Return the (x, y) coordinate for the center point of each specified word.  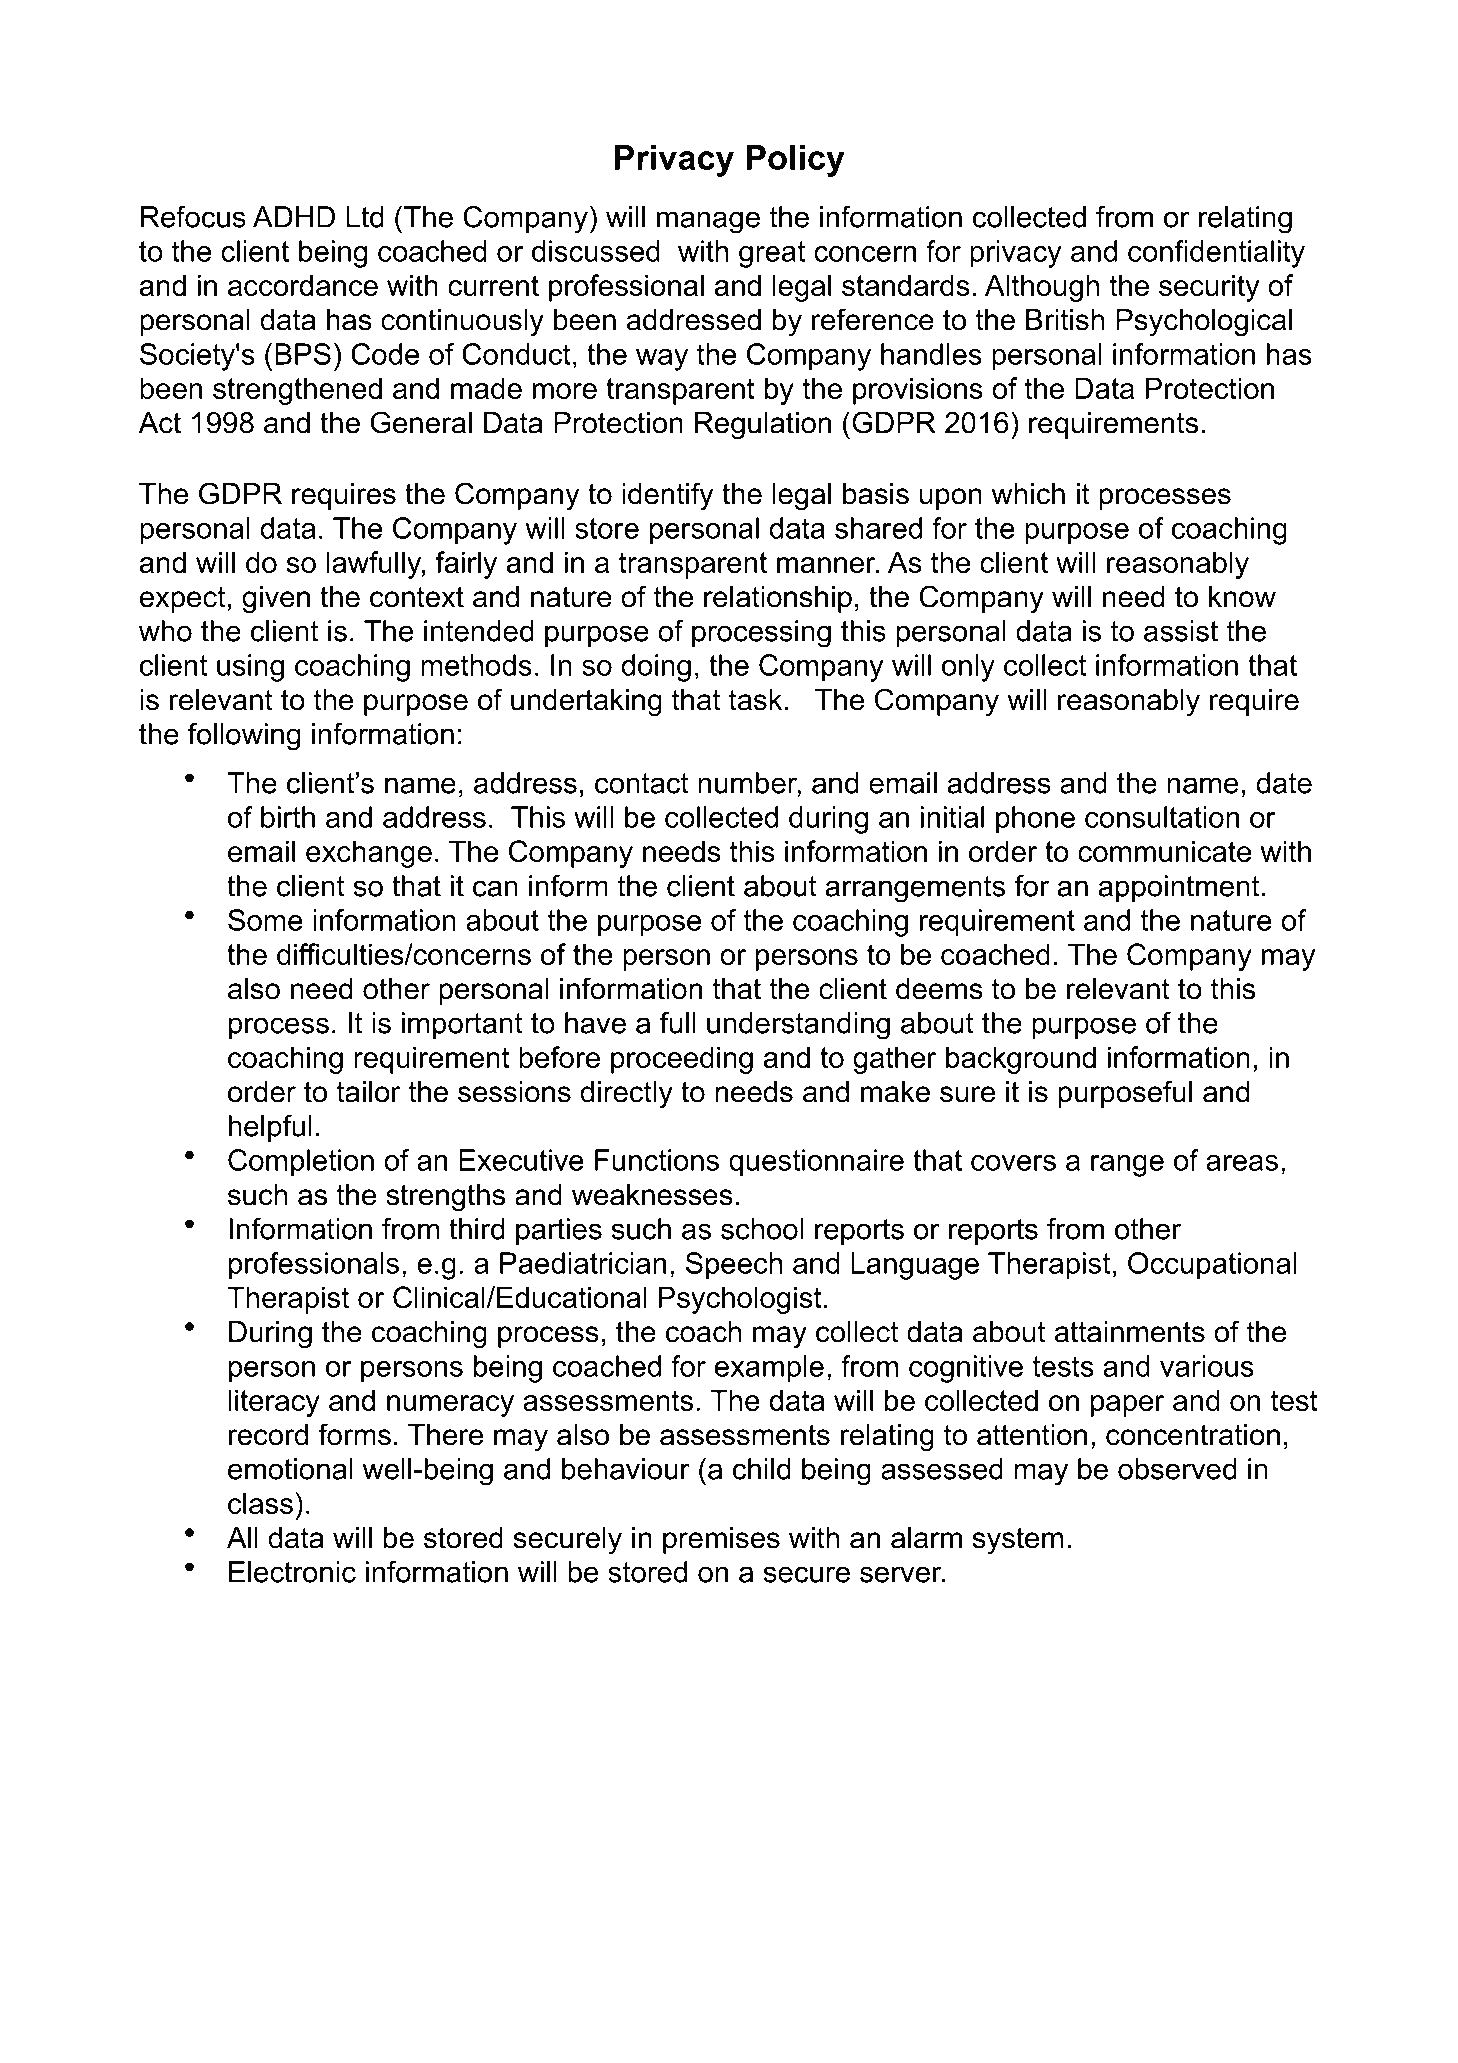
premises (721, 1540)
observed (1177, 1469)
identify (667, 496)
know (1242, 597)
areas (1242, 1163)
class (260, 1503)
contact (642, 783)
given (276, 599)
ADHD (294, 217)
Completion (301, 1163)
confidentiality (1216, 254)
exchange (369, 854)
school (762, 1229)
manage (708, 222)
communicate (1164, 851)
